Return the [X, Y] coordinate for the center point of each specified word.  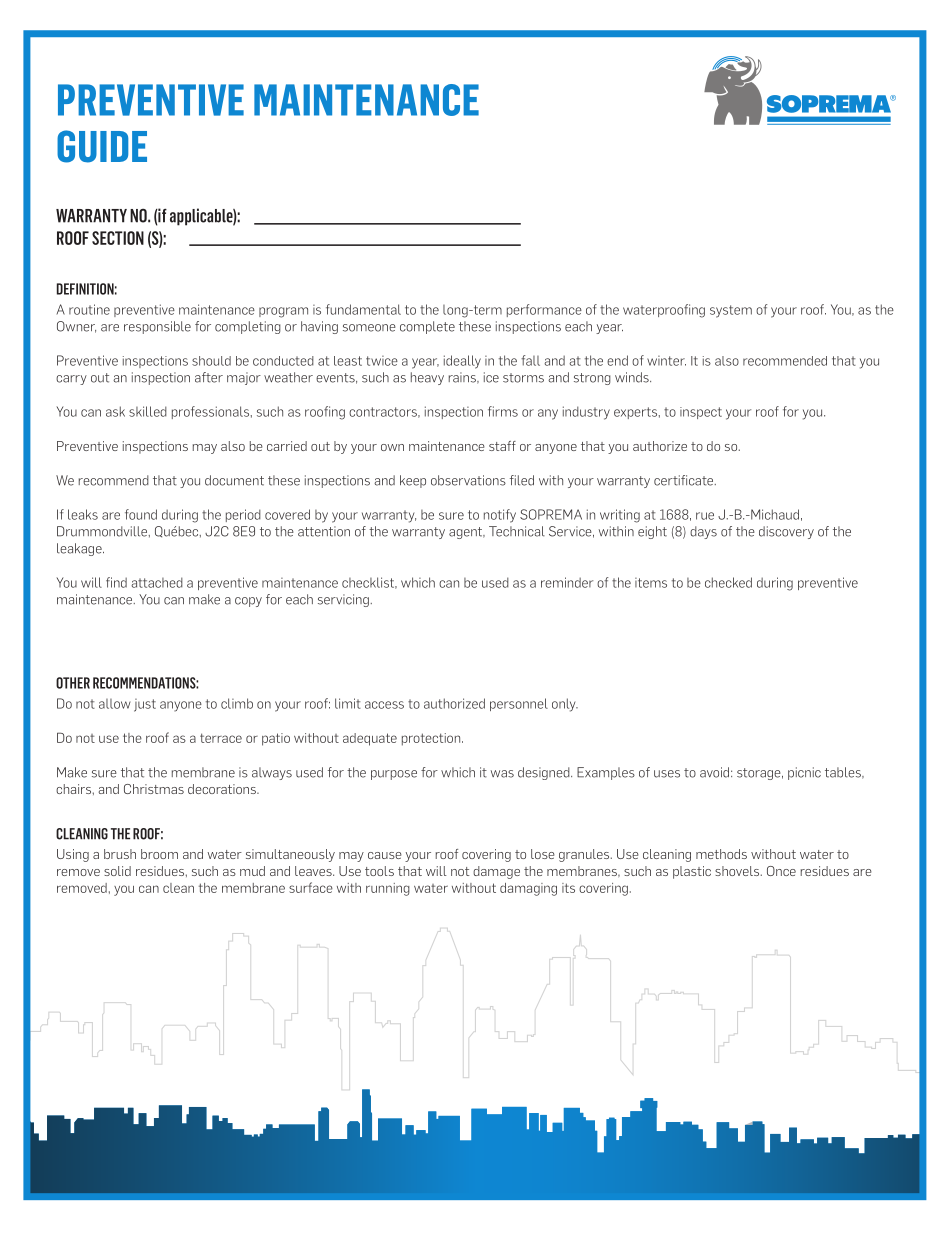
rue [705, 516]
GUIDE [102, 146]
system [731, 311]
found [141, 514]
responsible [157, 327]
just [145, 705]
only [565, 705]
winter [666, 361]
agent [467, 533]
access [384, 705]
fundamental [363, 309]
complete [427, 327]
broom [159, 854]
